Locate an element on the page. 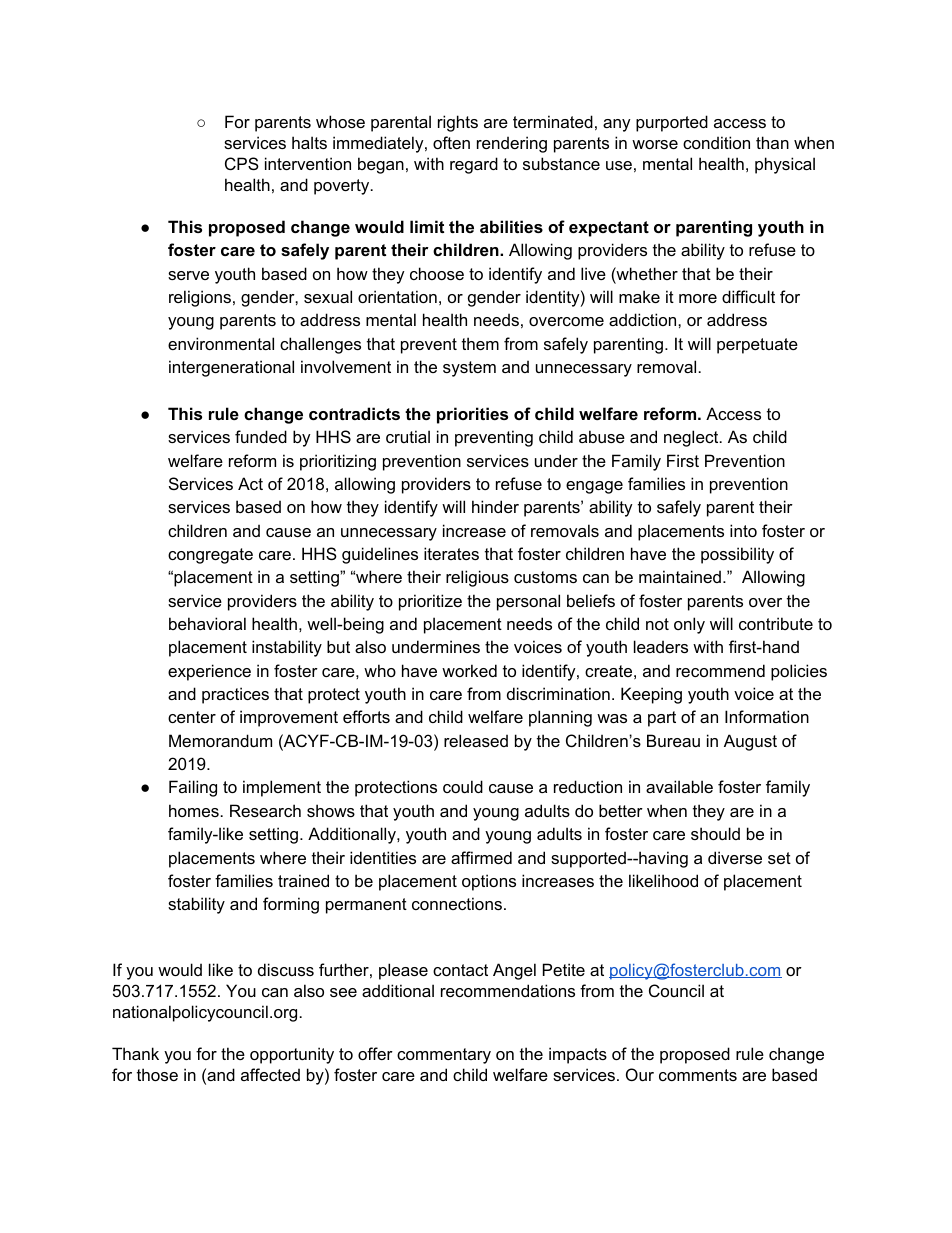  Research is located at coordinates (265, 810).
